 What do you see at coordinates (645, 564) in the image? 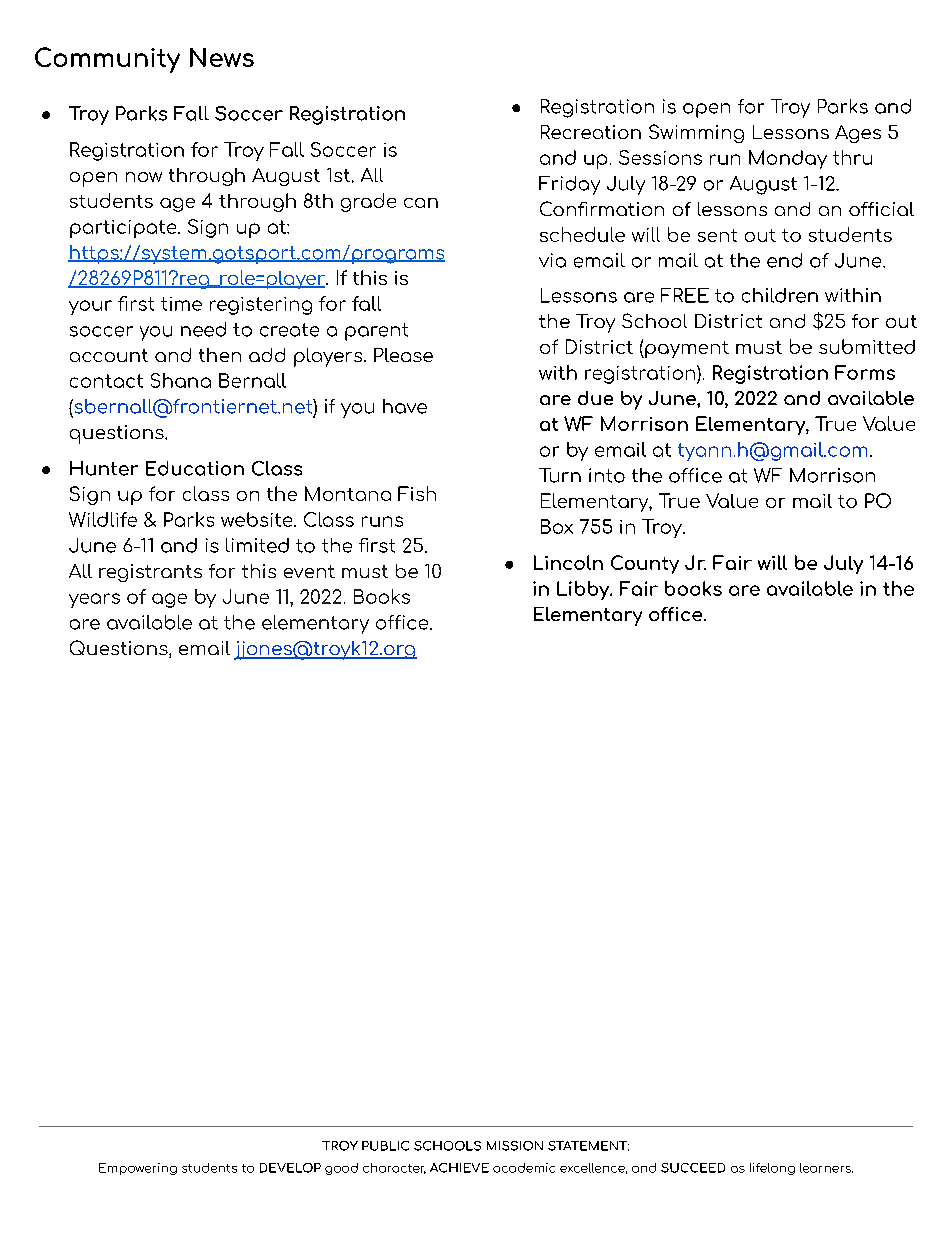
I see `County` at bounding box center [645, 564].
